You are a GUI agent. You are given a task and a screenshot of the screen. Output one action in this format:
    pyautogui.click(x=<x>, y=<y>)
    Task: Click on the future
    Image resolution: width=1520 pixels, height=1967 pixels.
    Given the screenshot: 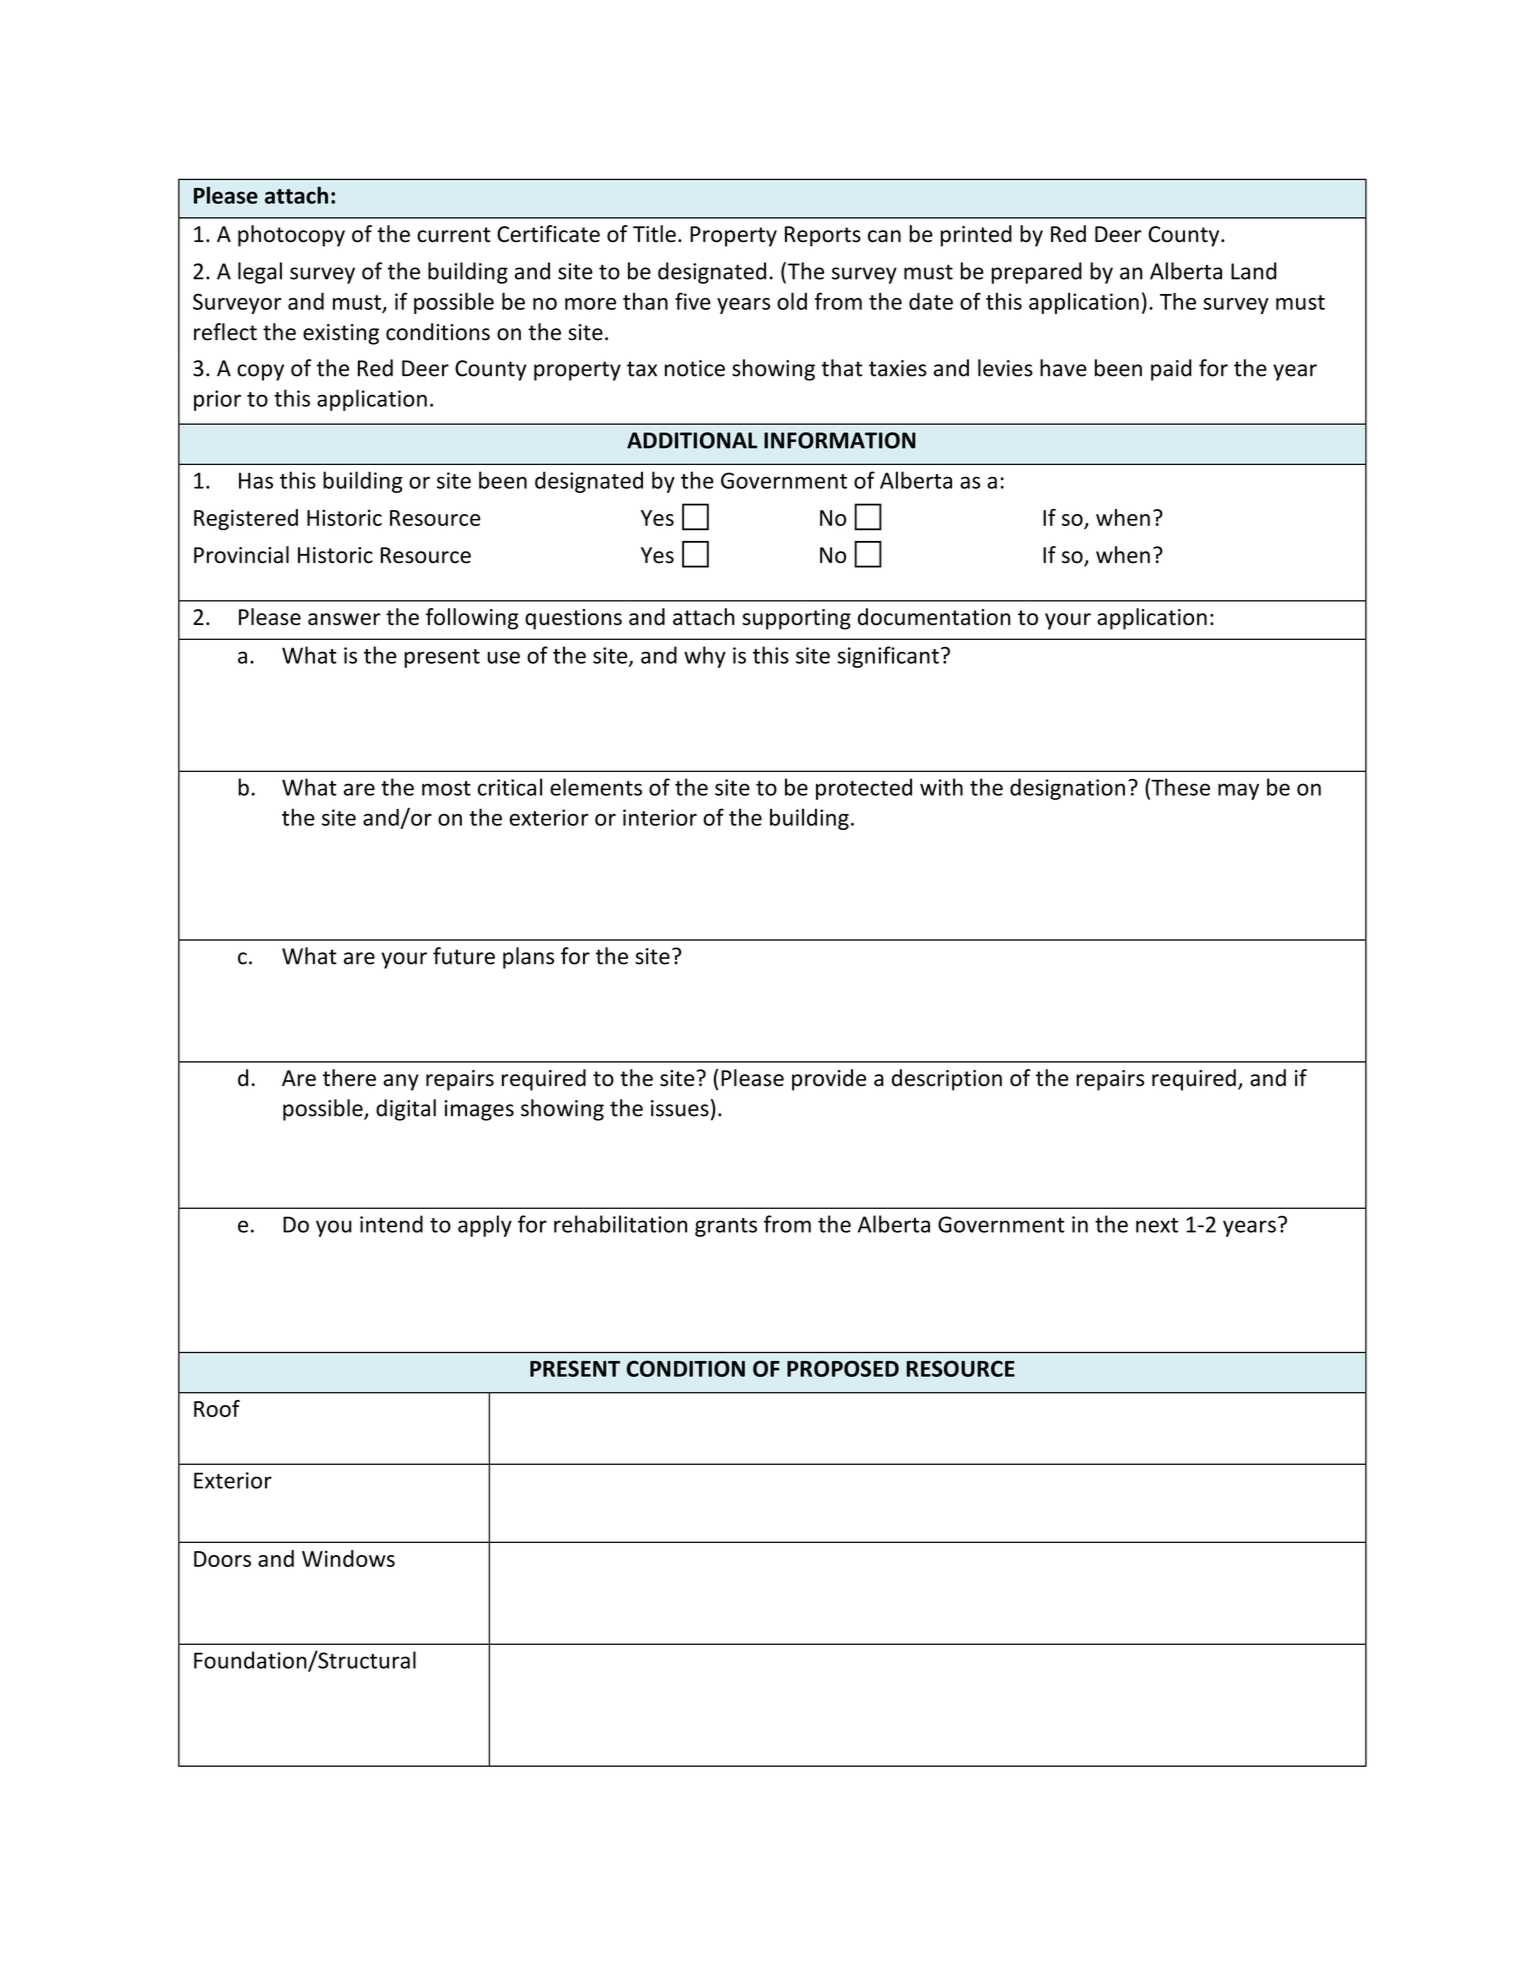 What is the action you would take?
    pyautogui.click(x=464, y=956)
